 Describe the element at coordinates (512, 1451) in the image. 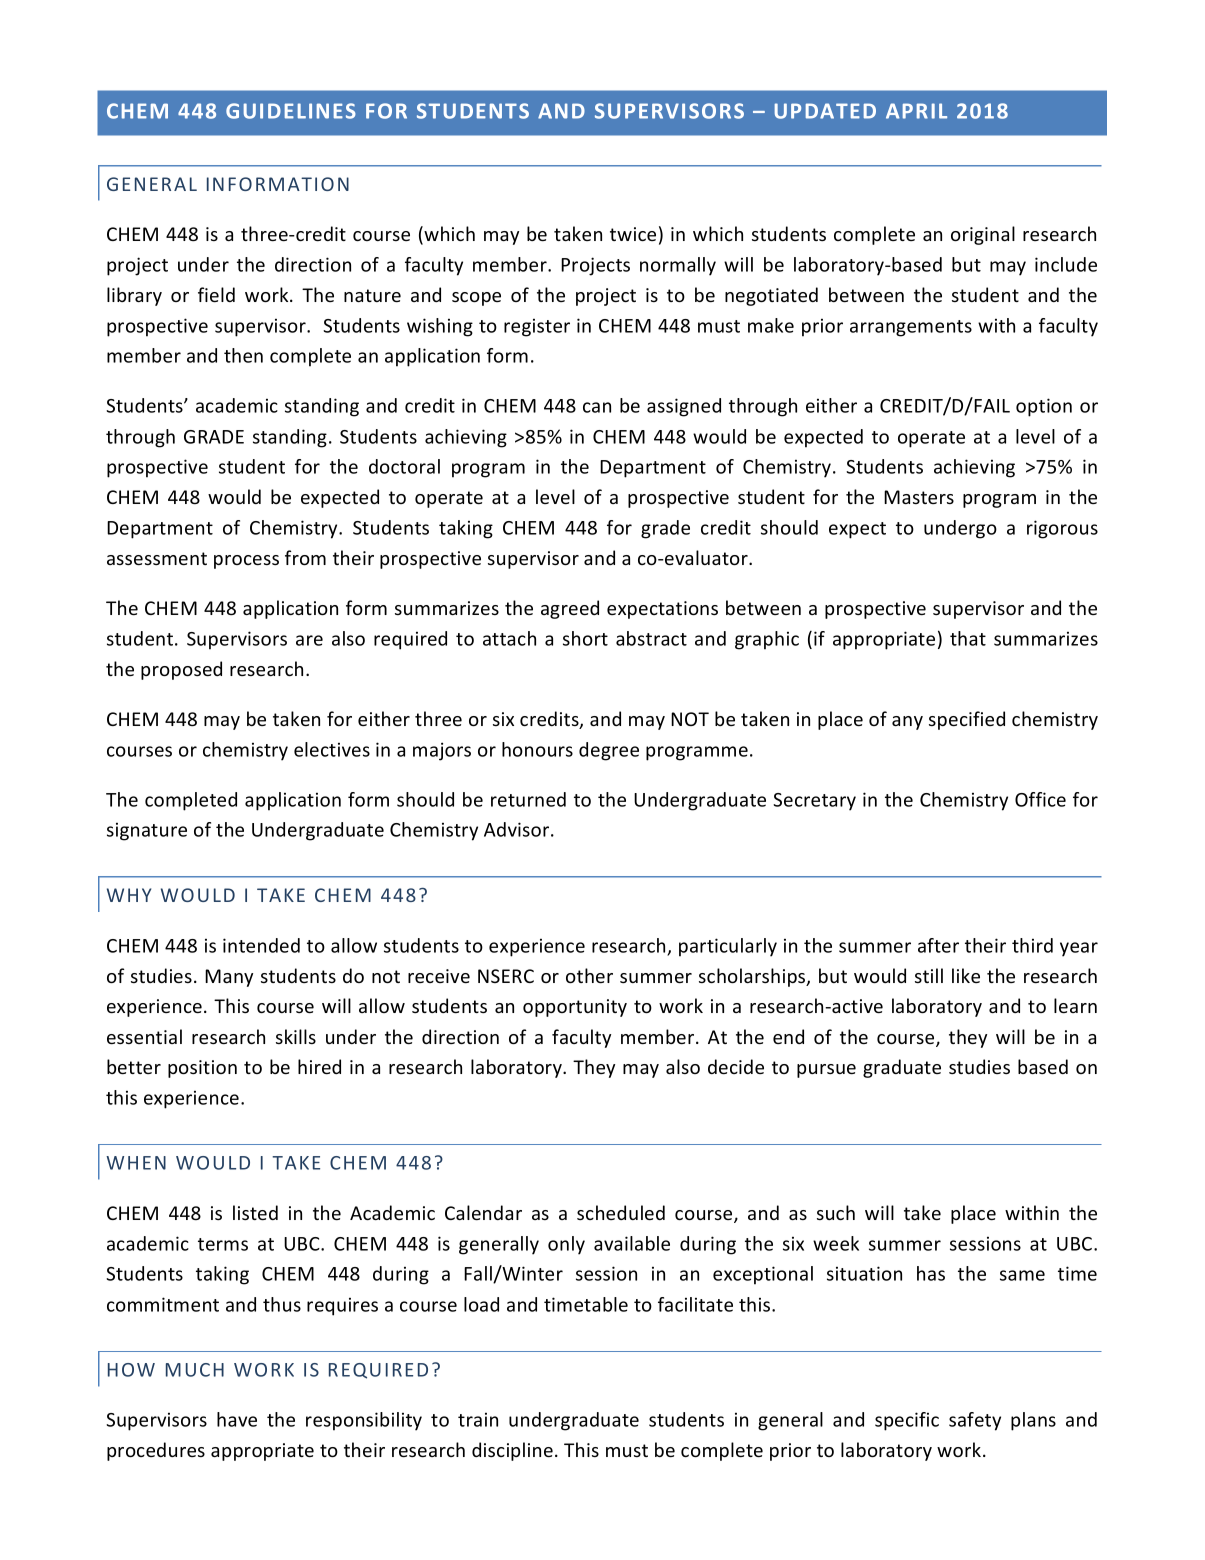

I see `discipline` at that location.
